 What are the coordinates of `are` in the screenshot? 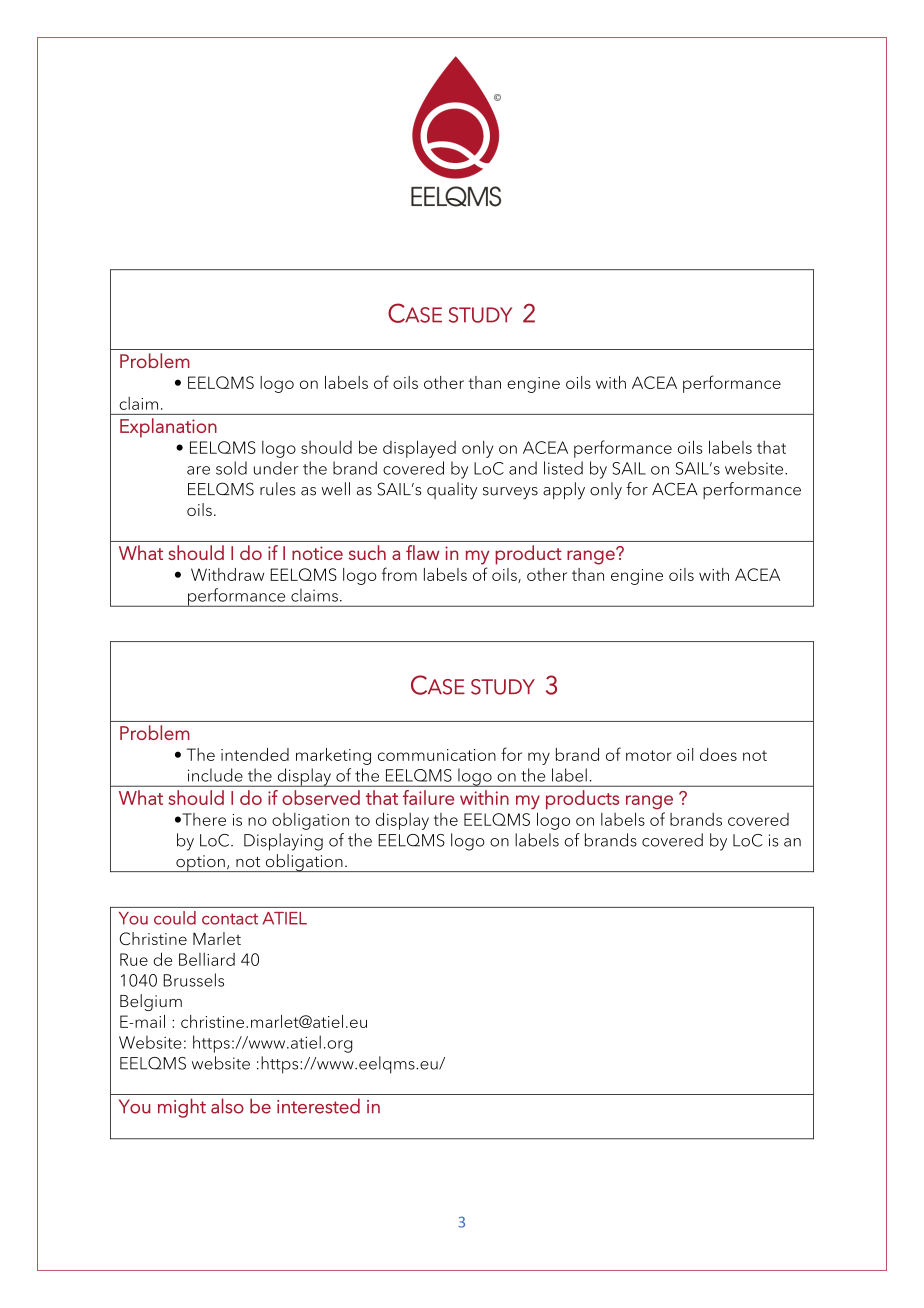 It's located at (198, 470).
